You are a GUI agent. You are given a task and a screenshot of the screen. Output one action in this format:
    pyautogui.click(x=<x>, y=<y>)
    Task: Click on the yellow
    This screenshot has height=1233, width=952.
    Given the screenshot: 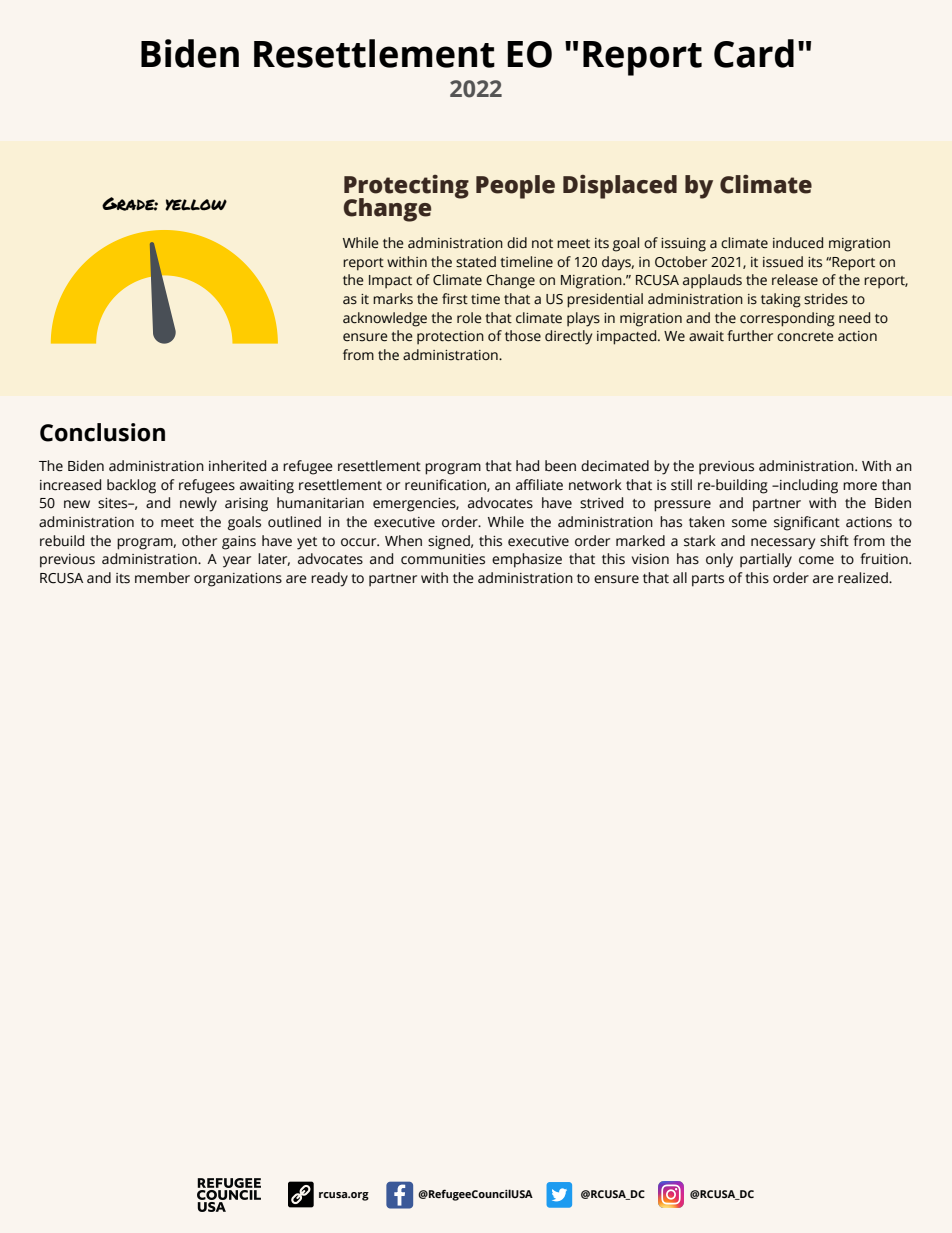 What is the action you would take?
    pyautogui.click(x=196, y=205)
